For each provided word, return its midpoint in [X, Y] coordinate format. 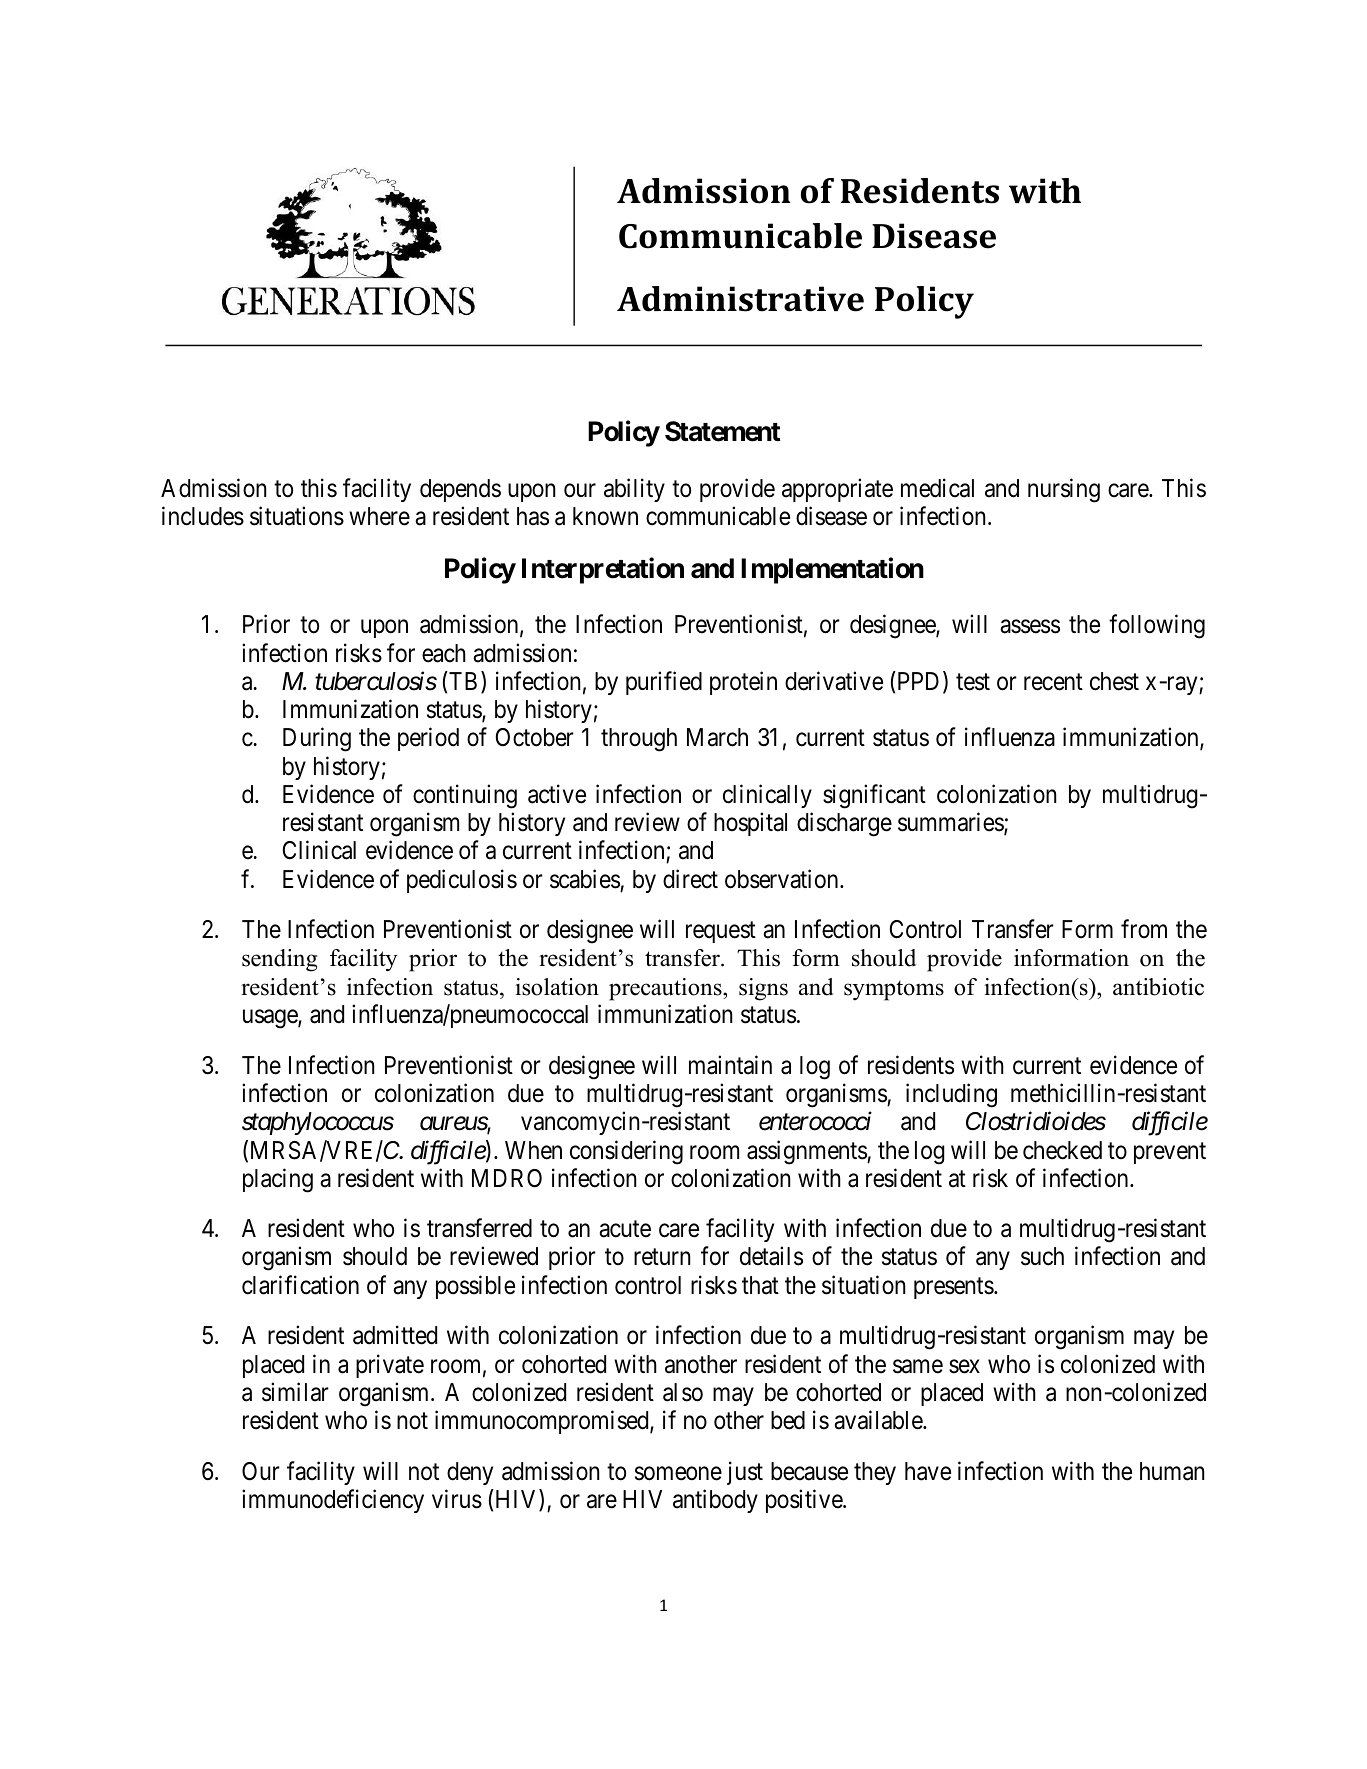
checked [1062, 1150]
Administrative [740, 299]
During [317, 739]
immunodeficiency [333, 1501]
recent [1053, 682]
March [717, 737]
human [1172, 1471]
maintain [730, 1065]
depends [460, 490]
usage [271, 1019]
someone [678, 1474]
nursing [1064, 490]
